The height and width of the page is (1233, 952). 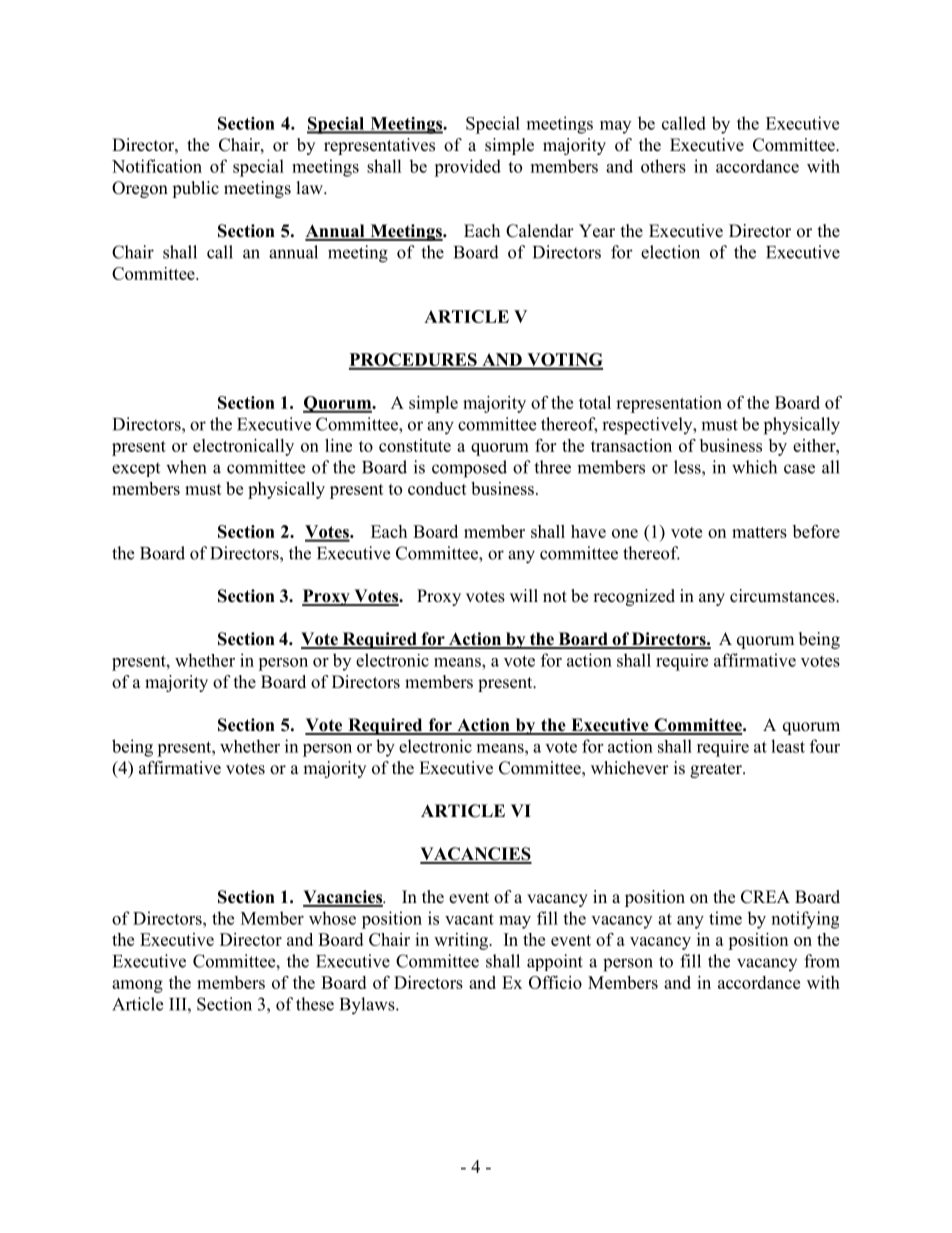 I want to click on whose, so click(x=332, y=918).
